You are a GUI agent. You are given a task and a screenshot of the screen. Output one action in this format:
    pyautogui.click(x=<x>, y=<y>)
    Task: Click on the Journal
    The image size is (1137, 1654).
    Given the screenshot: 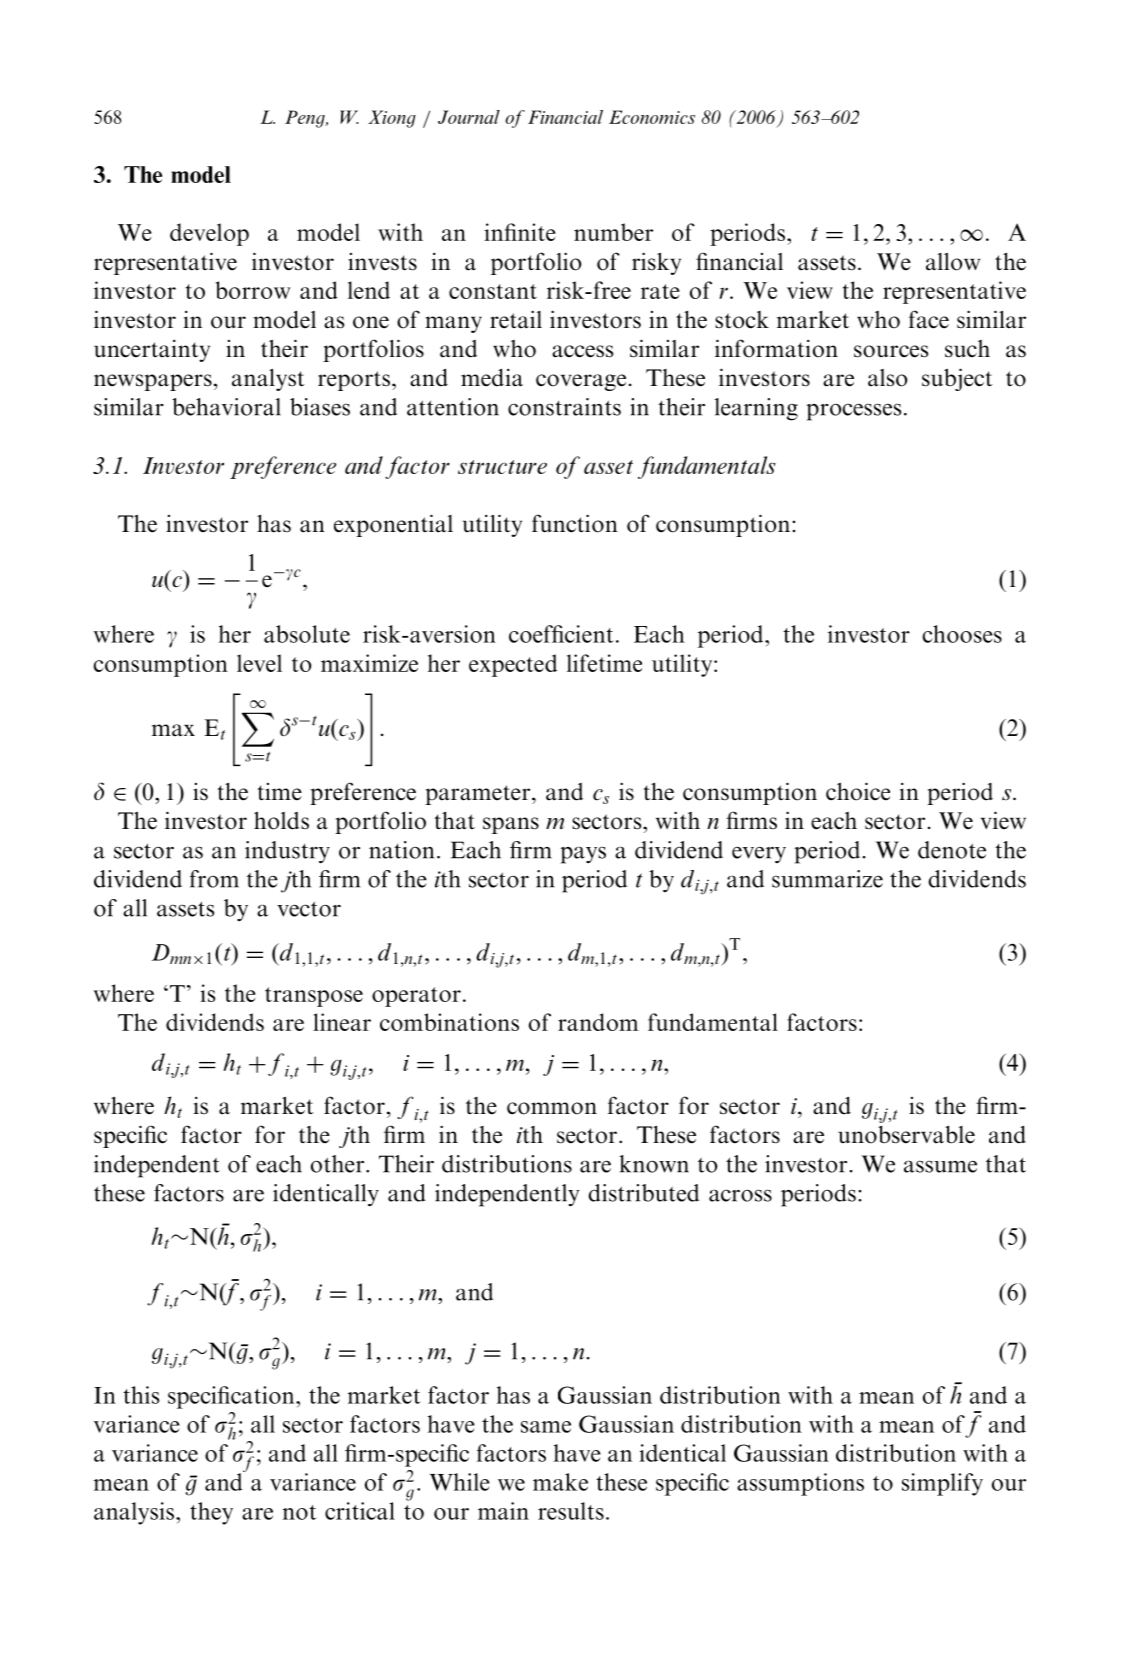 What is the action you would take?
    pyautogui.click(x=469, y=117)
